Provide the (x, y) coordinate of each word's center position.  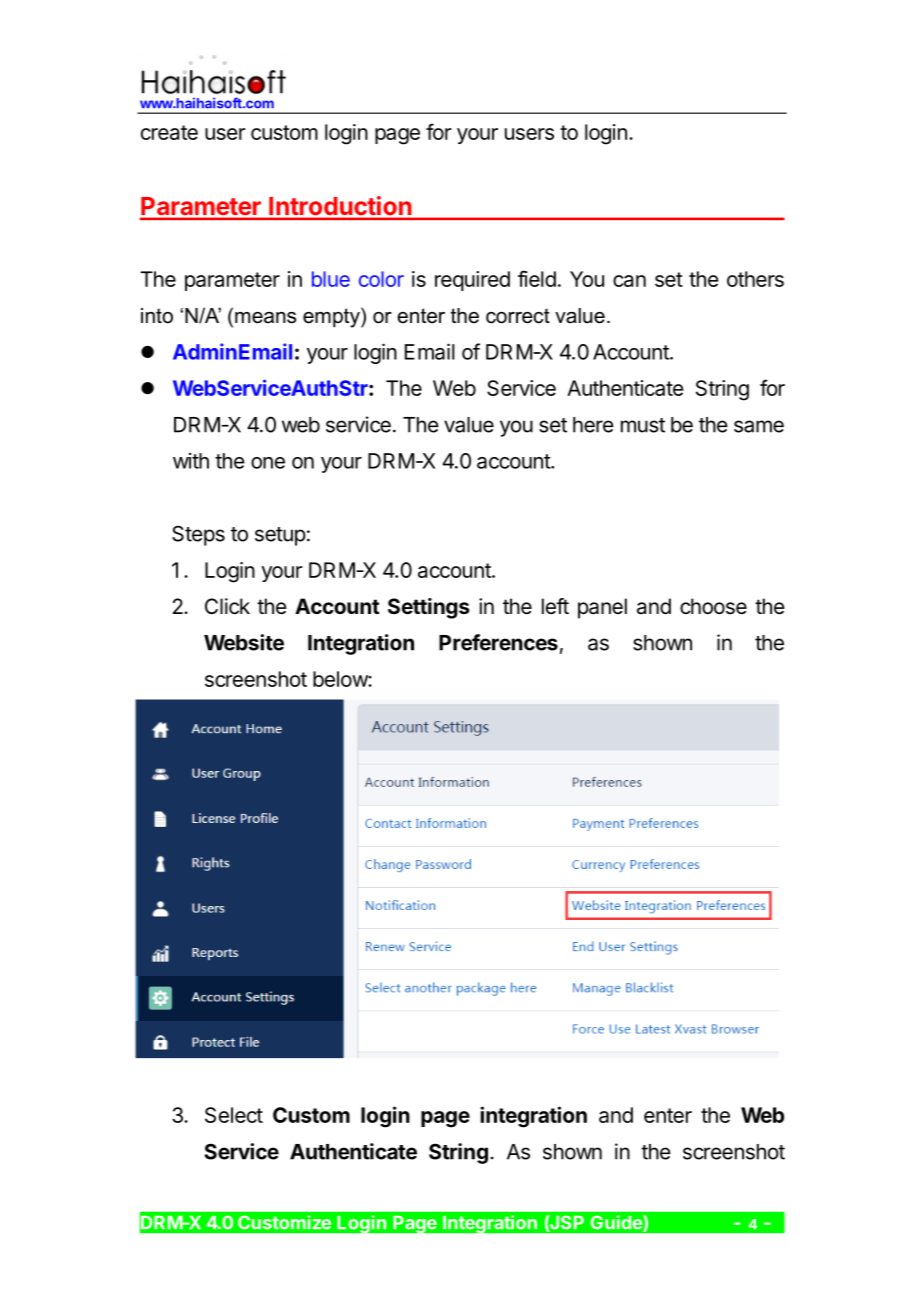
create (169, 132)
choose (713, 606)
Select (234, 1115)
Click (227, 606)
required (472, 281)
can (629, 281)
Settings (429, 608)
